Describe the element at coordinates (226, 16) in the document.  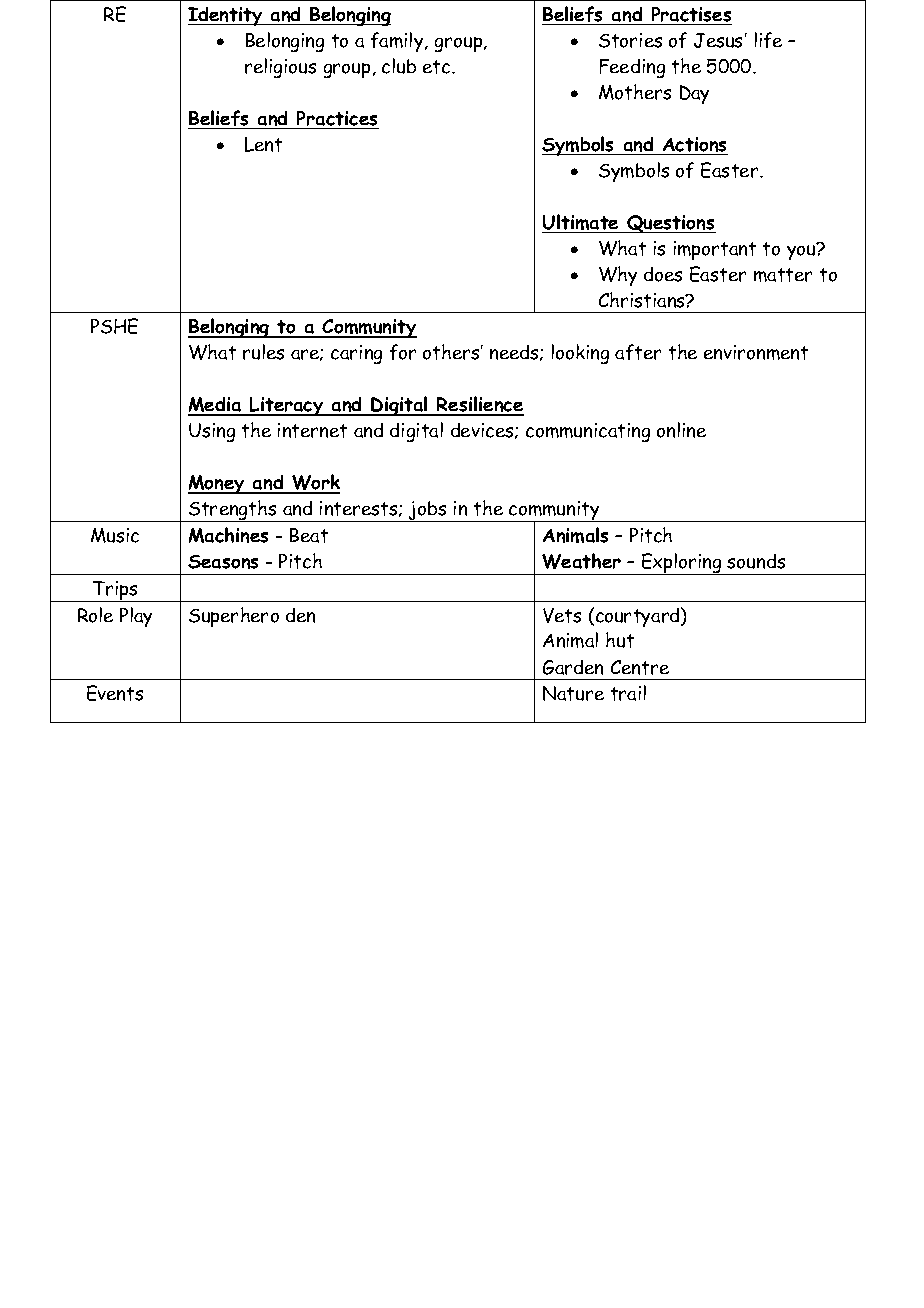
I see `Identity` at that location.
